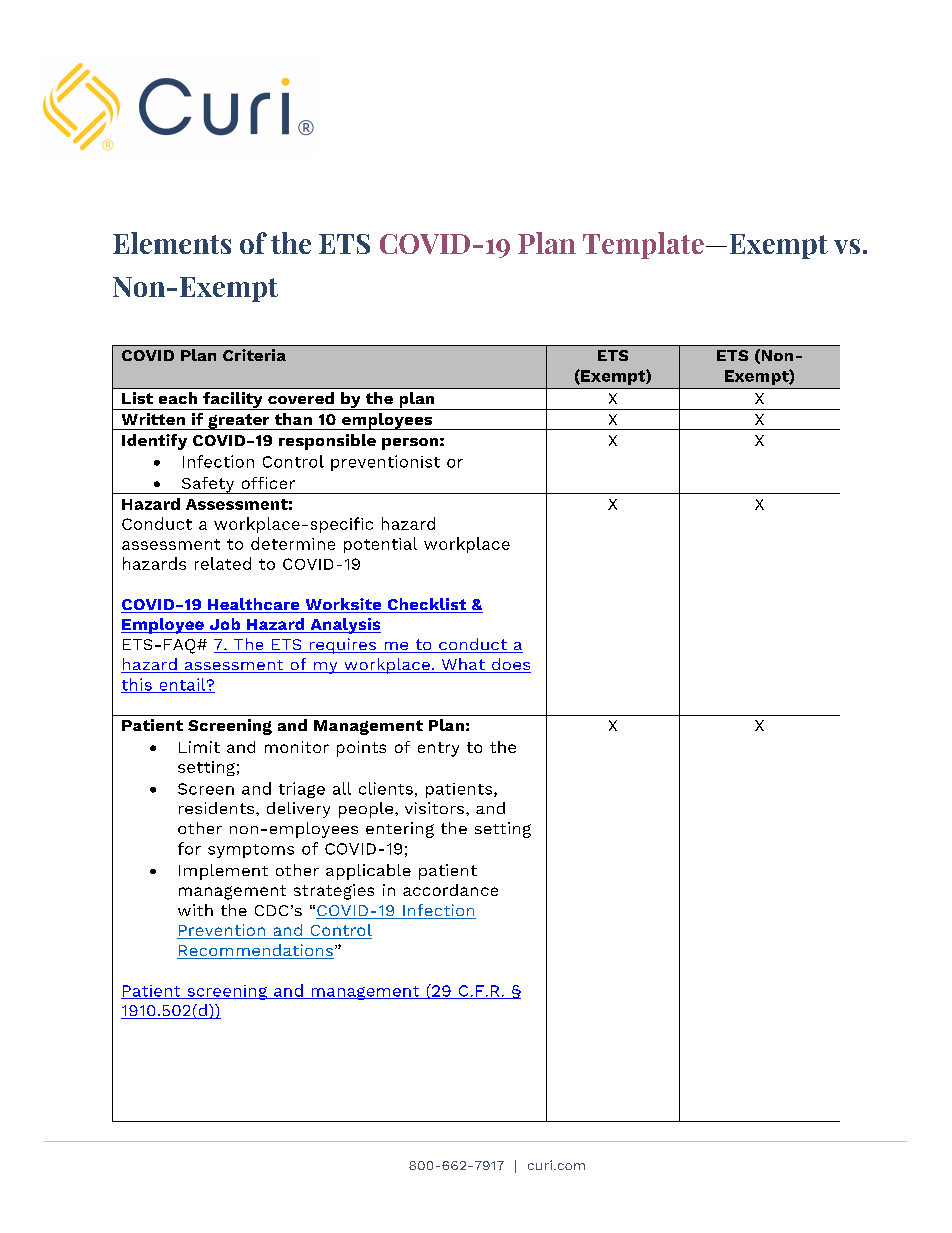 Image resolution: width=952 pixels, height=1233 pixels. Describe the element at coordinates (342, 646) in the screenshot. I see `requires` at that location.
